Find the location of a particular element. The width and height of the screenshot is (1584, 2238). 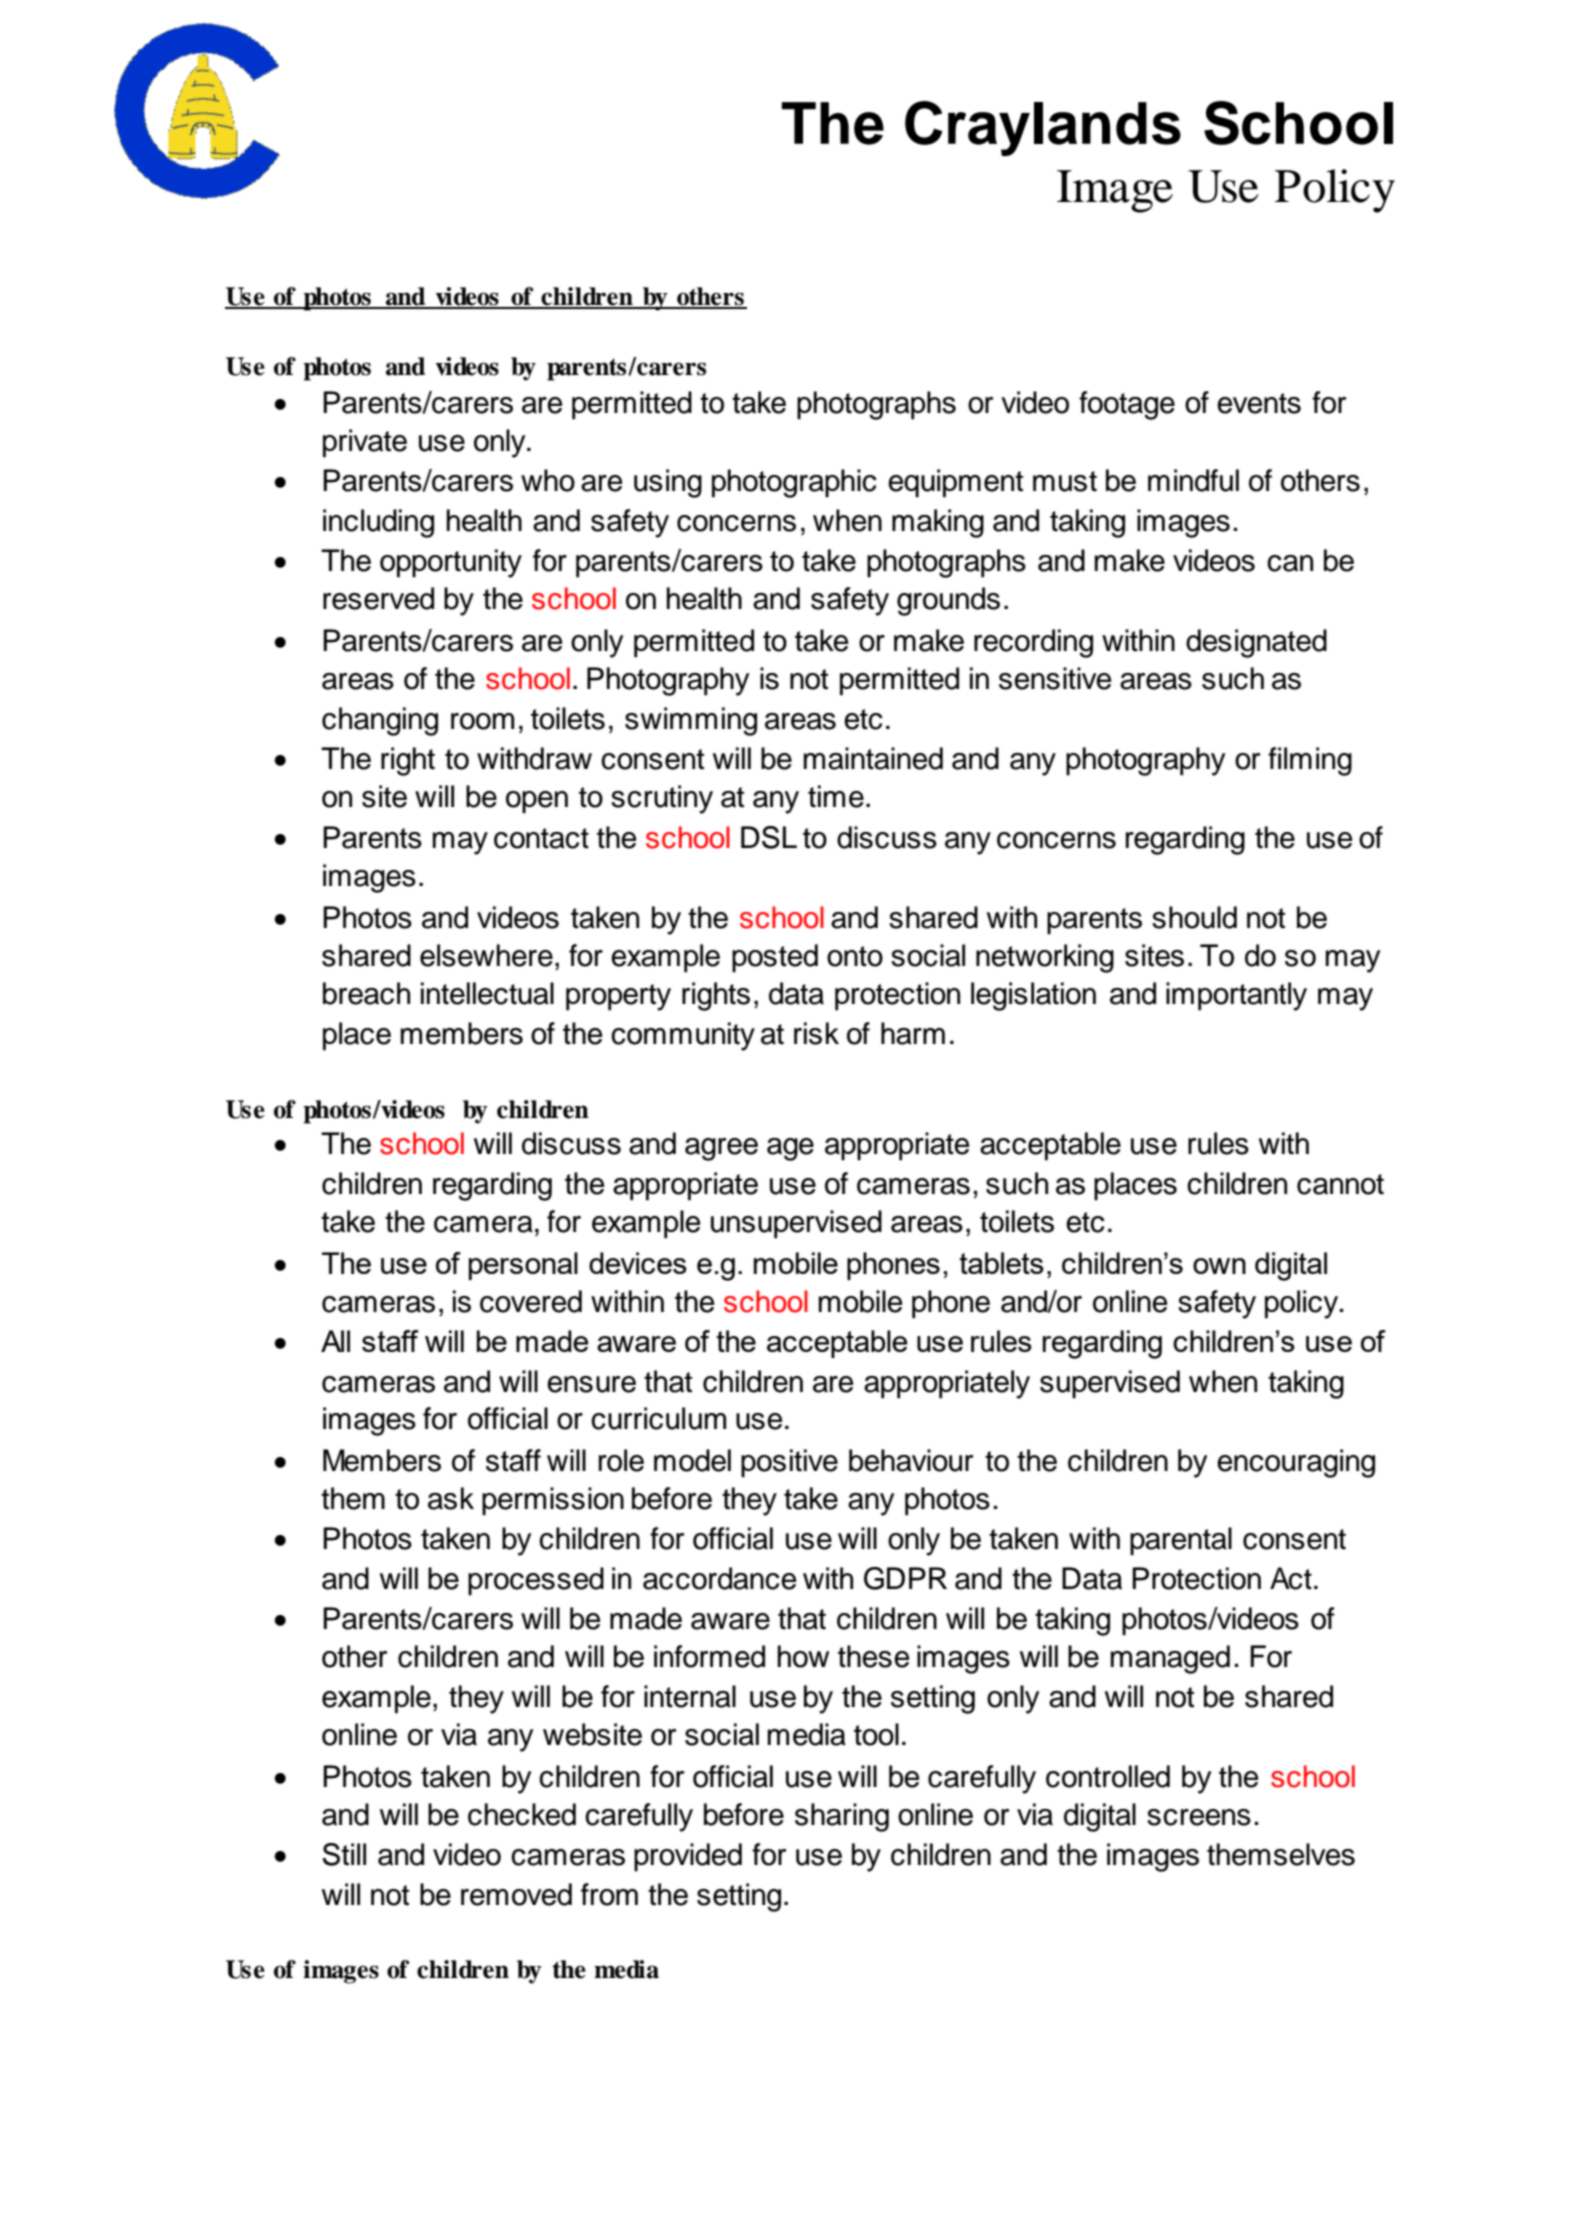

onto is located at coordinates (855, 956).
